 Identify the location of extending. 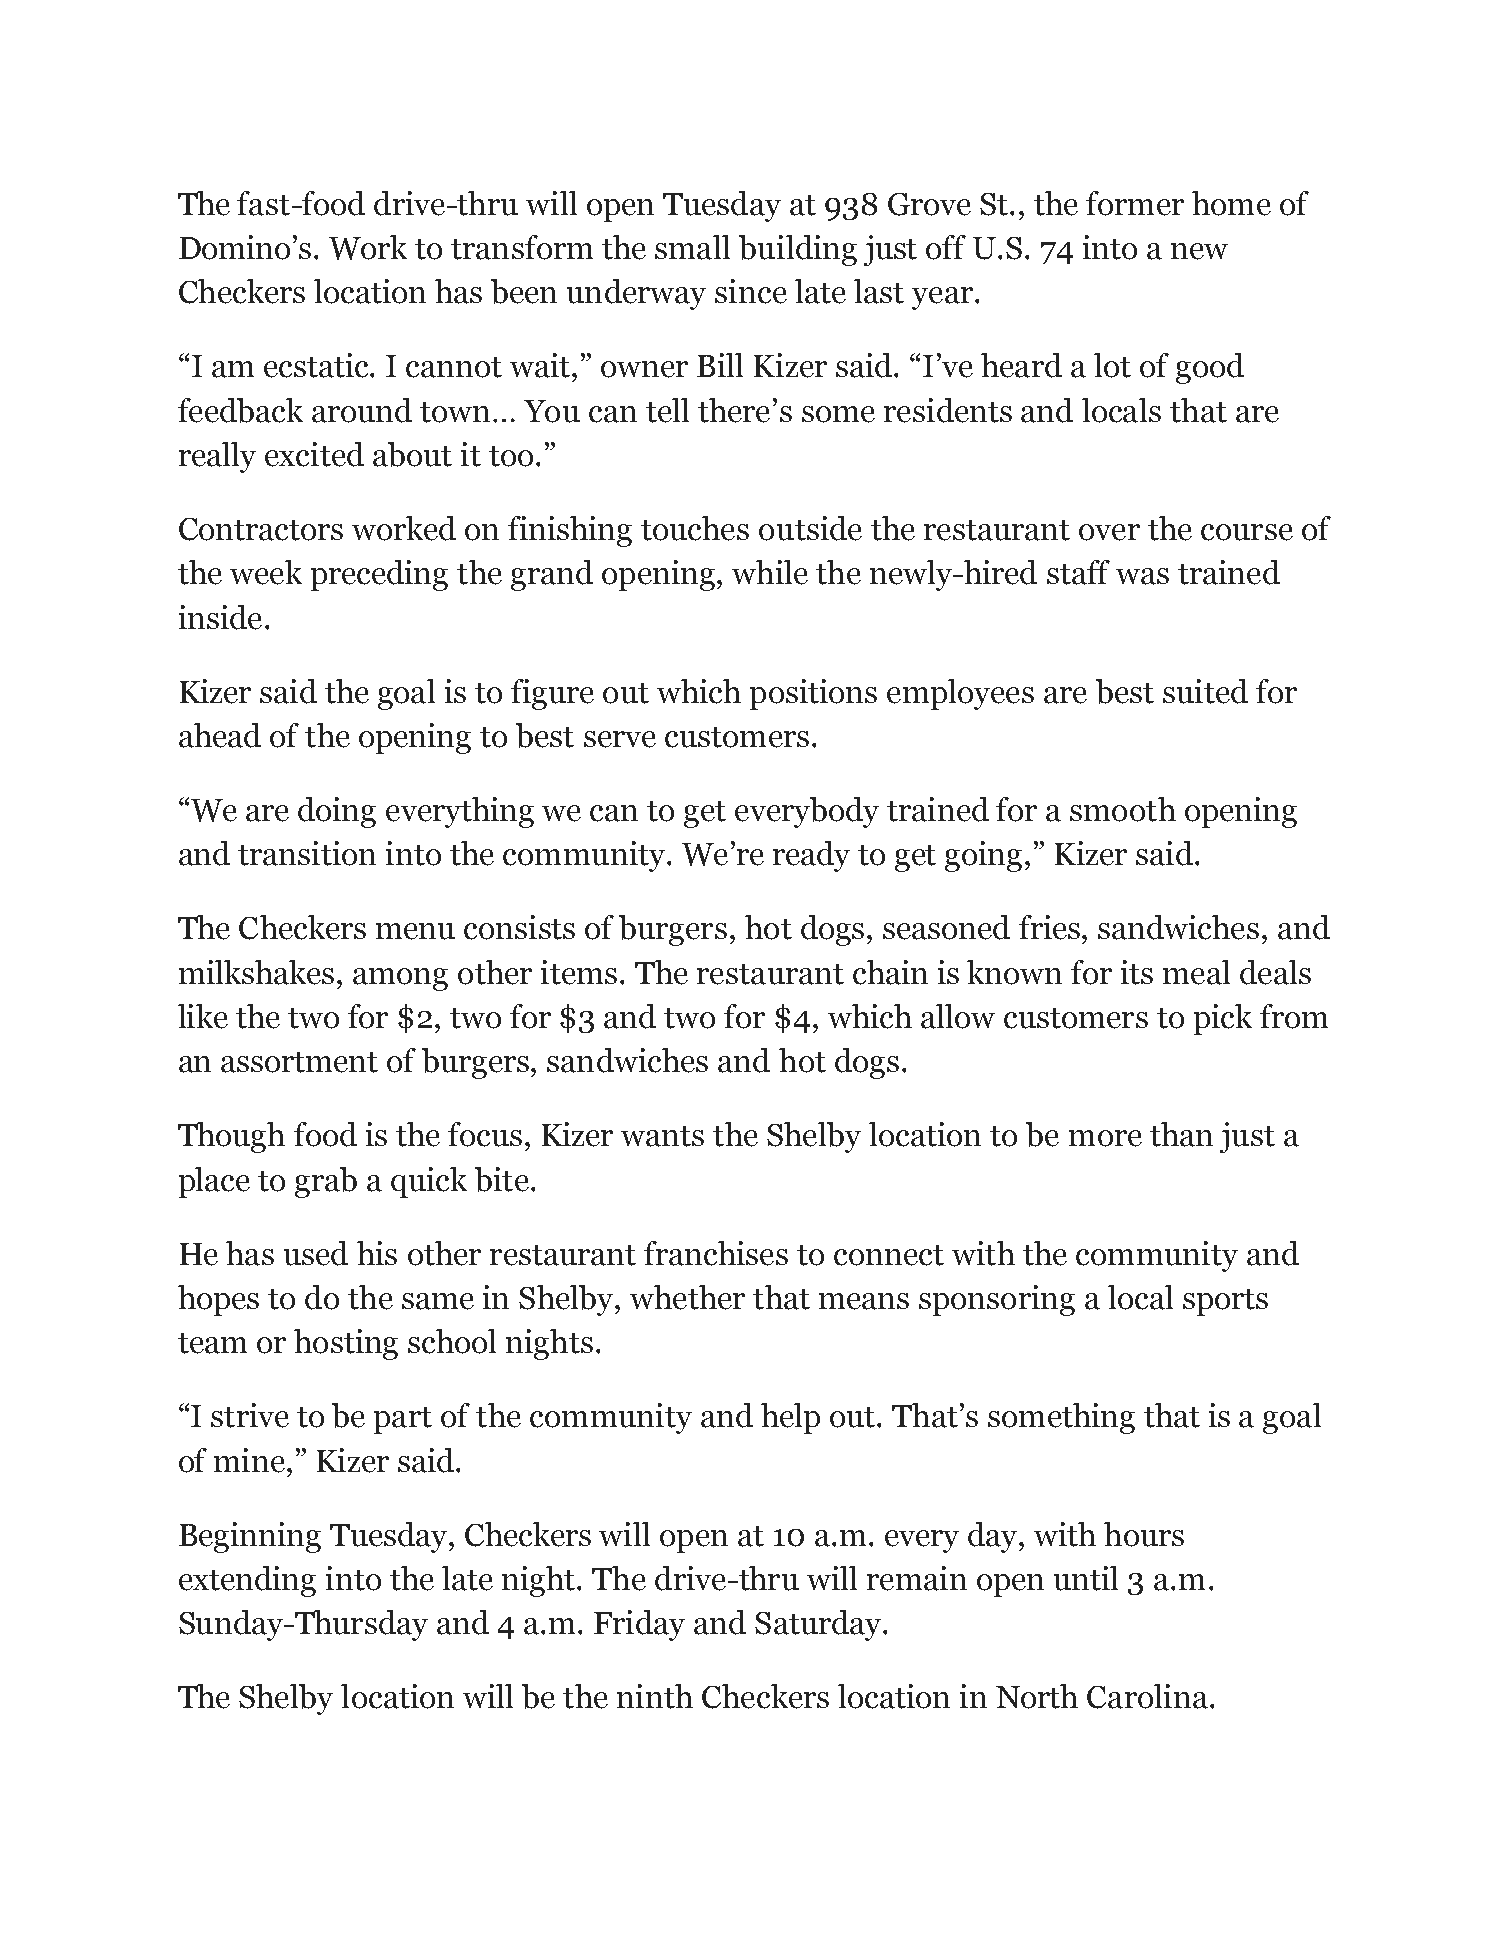
(247, 1581).
